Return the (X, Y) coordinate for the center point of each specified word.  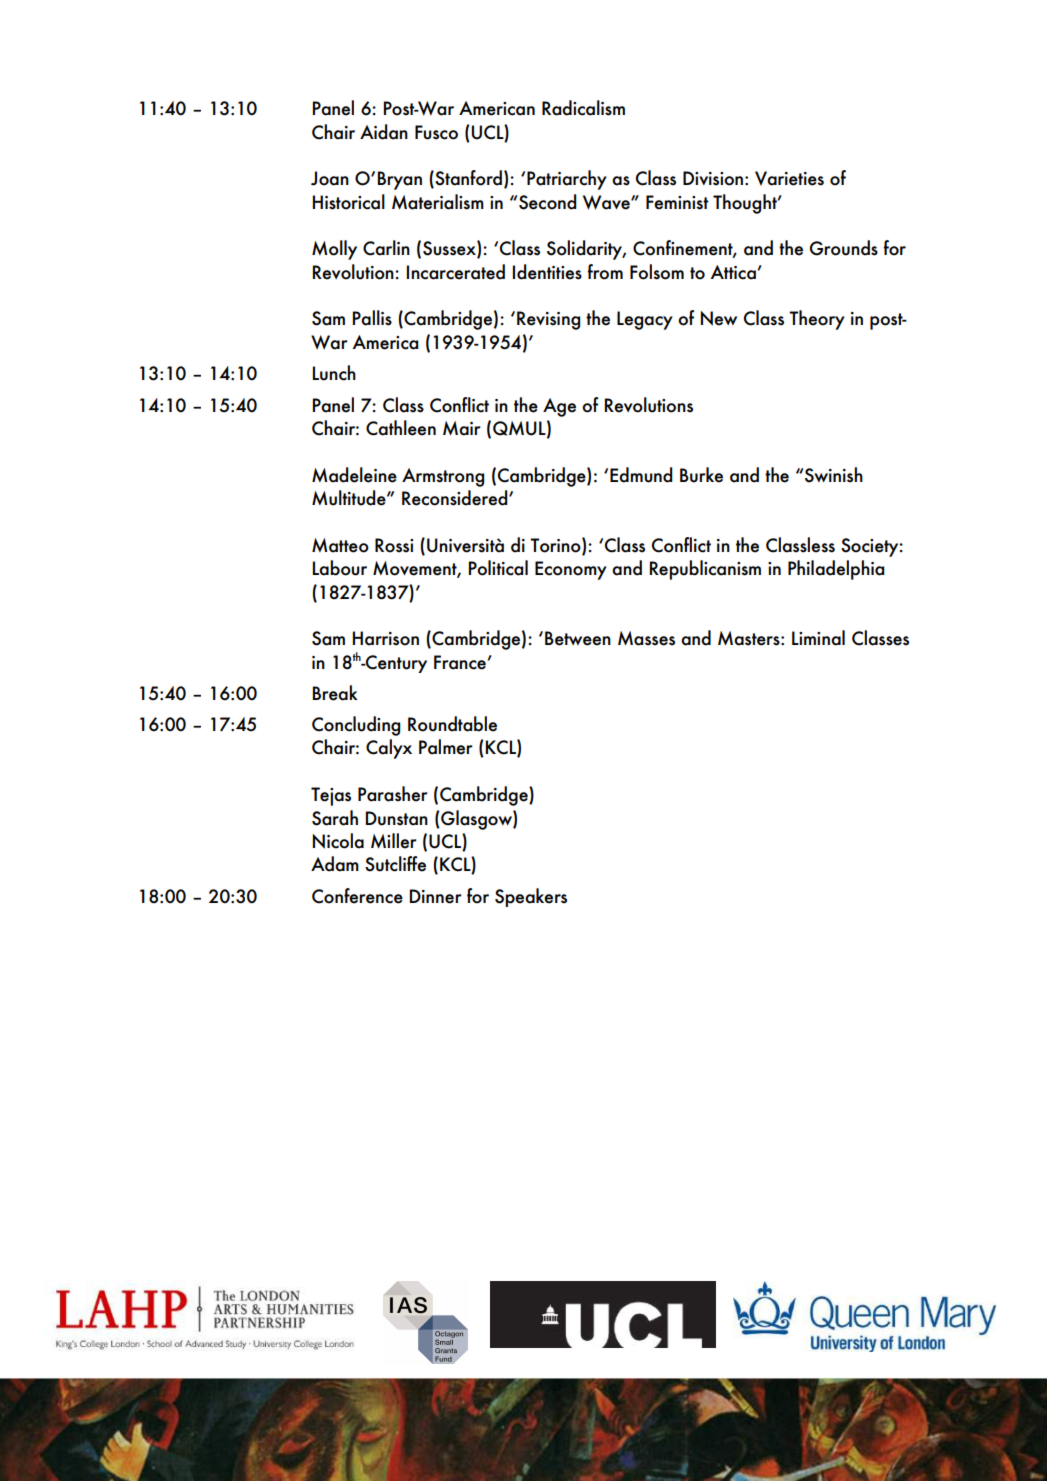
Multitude (350, 498)
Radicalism (583, 108)
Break (335, 693)
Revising (548, 320)
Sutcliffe (395, 864)
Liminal (818, 638)
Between (578, 638)
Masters (750, 638)
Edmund (641, 475)
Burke (701, 475)
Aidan (384, 132)
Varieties (789, 178)
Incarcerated (456, 272)
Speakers (531, 897)
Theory (817, 320)
